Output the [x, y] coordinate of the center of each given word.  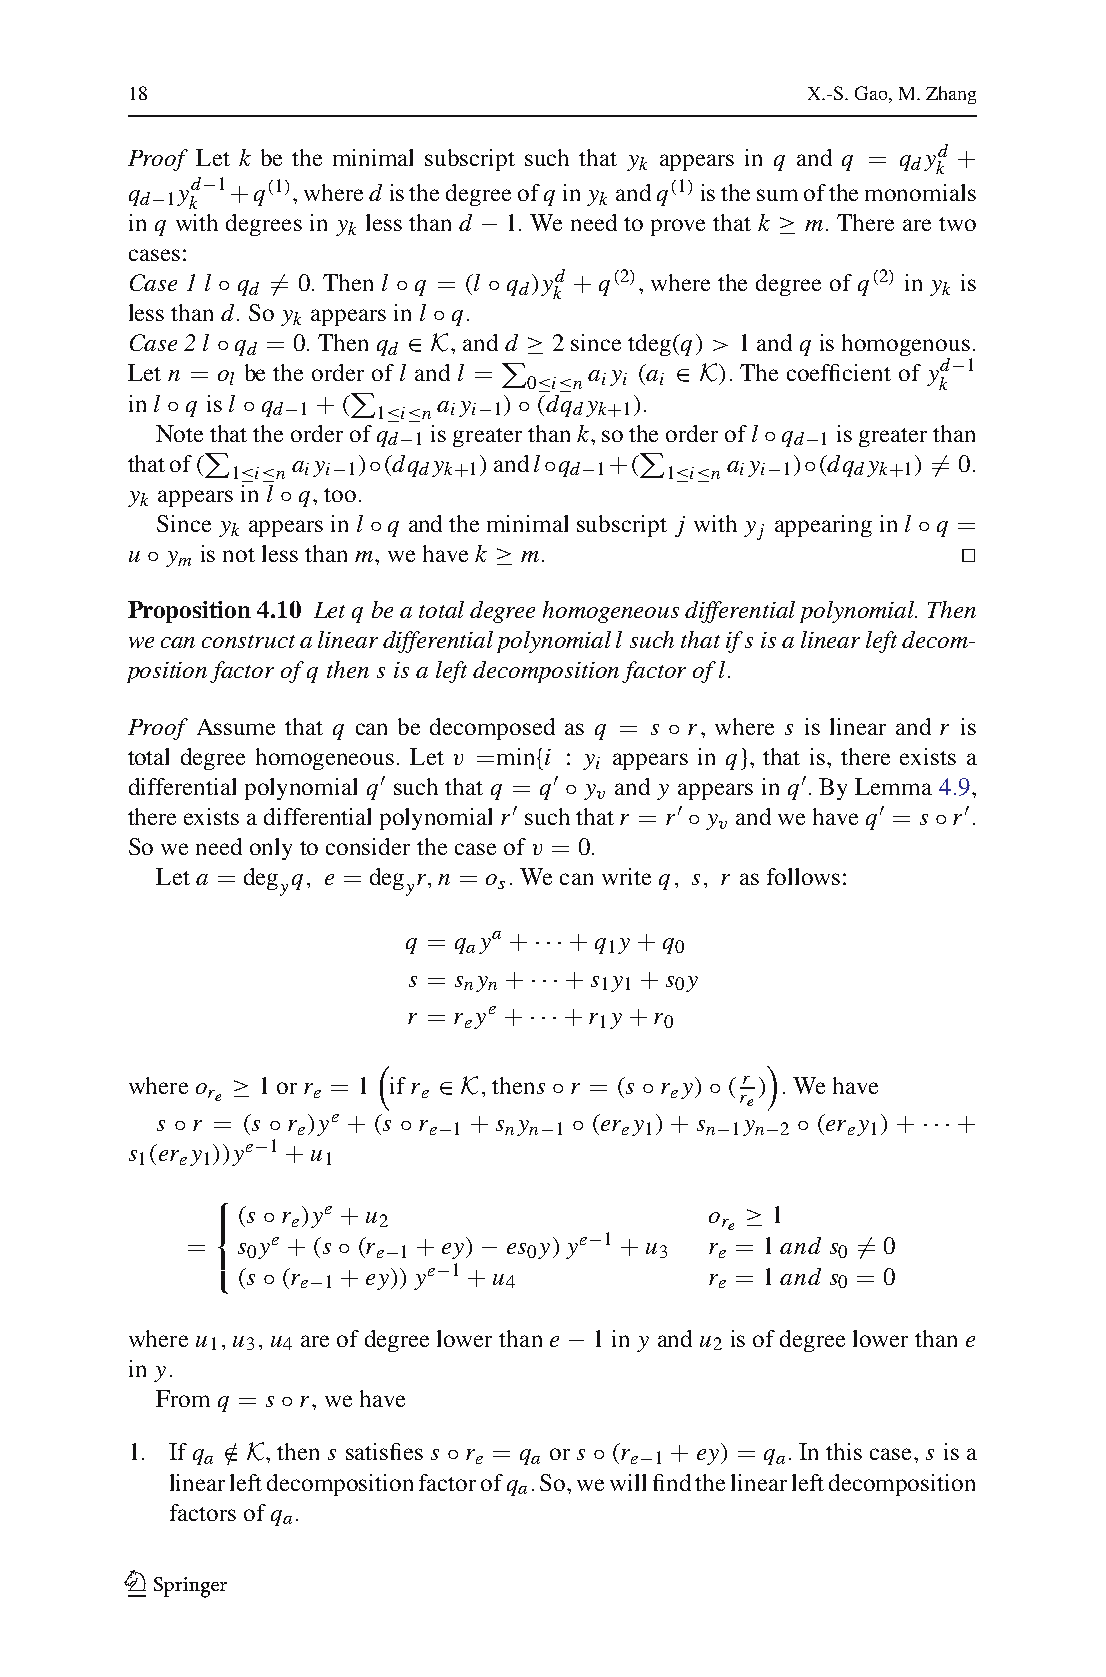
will [628, 1482]
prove [678, 227]
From [183, 1398]
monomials [920, 192]
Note [179, 433]
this [844, 1451]
